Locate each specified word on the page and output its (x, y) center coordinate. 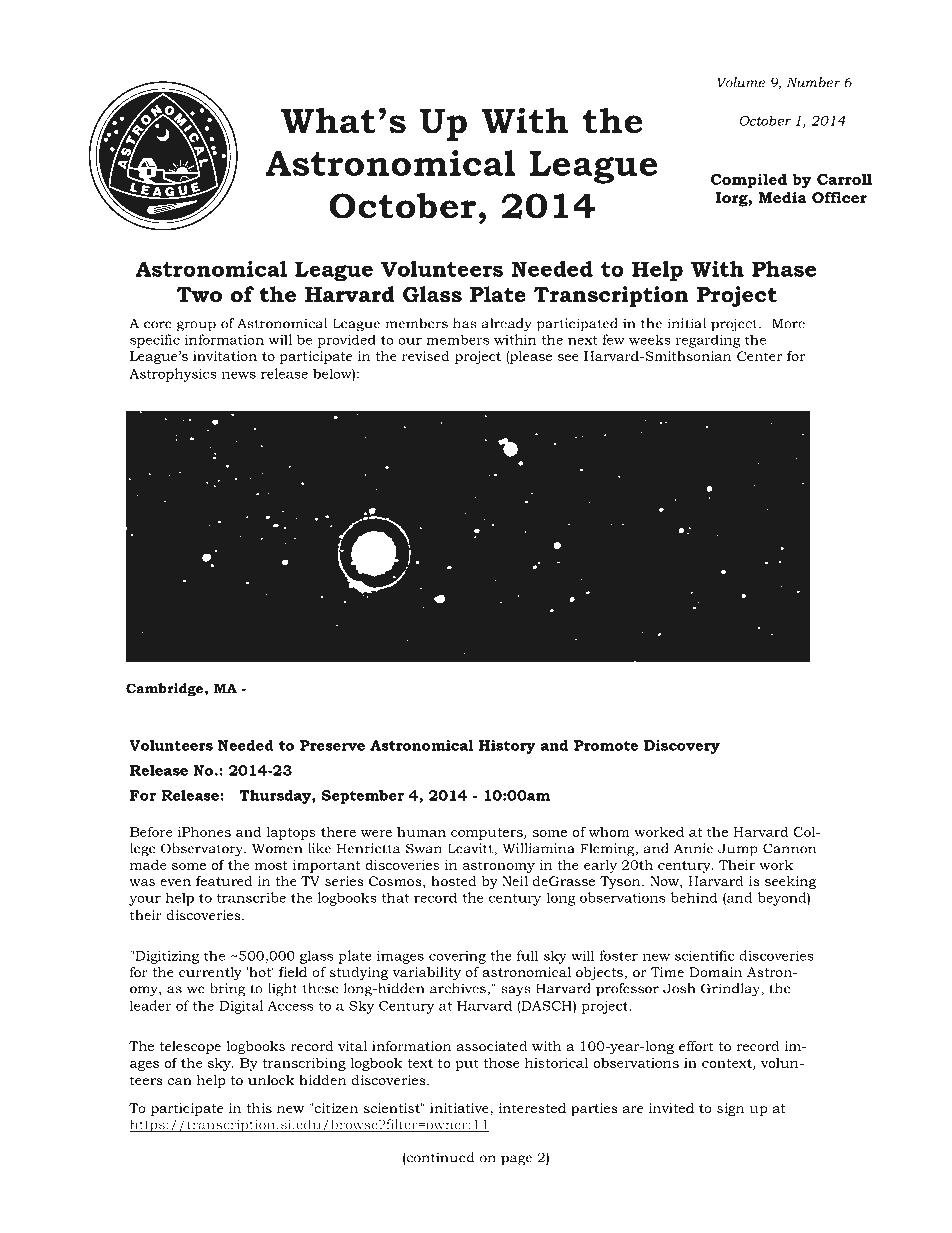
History (507, 747)
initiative (460, 1108)
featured (224, 881)
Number (813, 82)
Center (759, 356)
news (239, 375)
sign (731, 1109)
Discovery (682, 747)
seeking (790, 882)
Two (199, 294)
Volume (741, 82)
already (507, 325)
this (259, 1108)
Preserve (332, 745)
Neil (515, 881)
